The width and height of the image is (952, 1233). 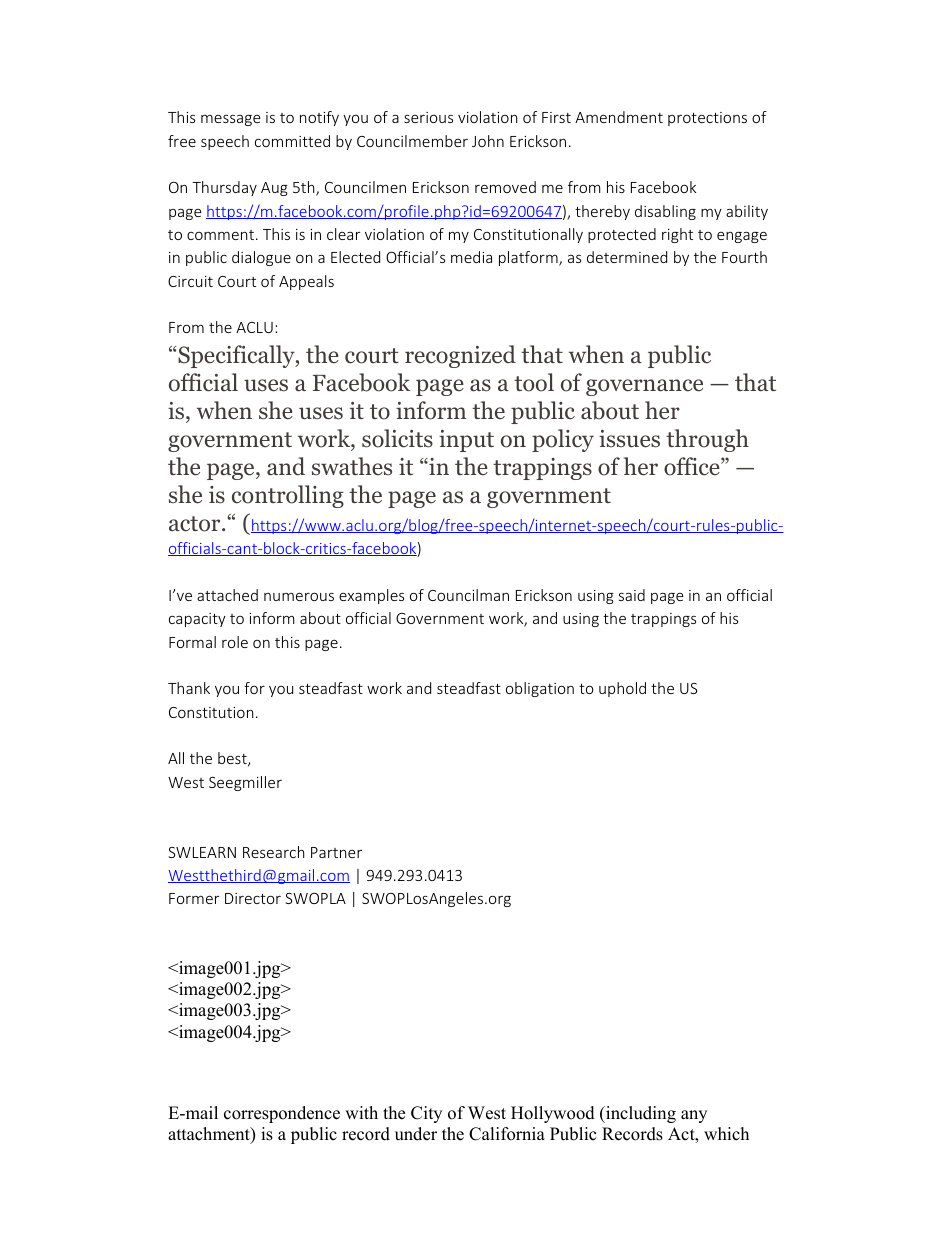 I want to click on Research, so click(x=274, y=852).
